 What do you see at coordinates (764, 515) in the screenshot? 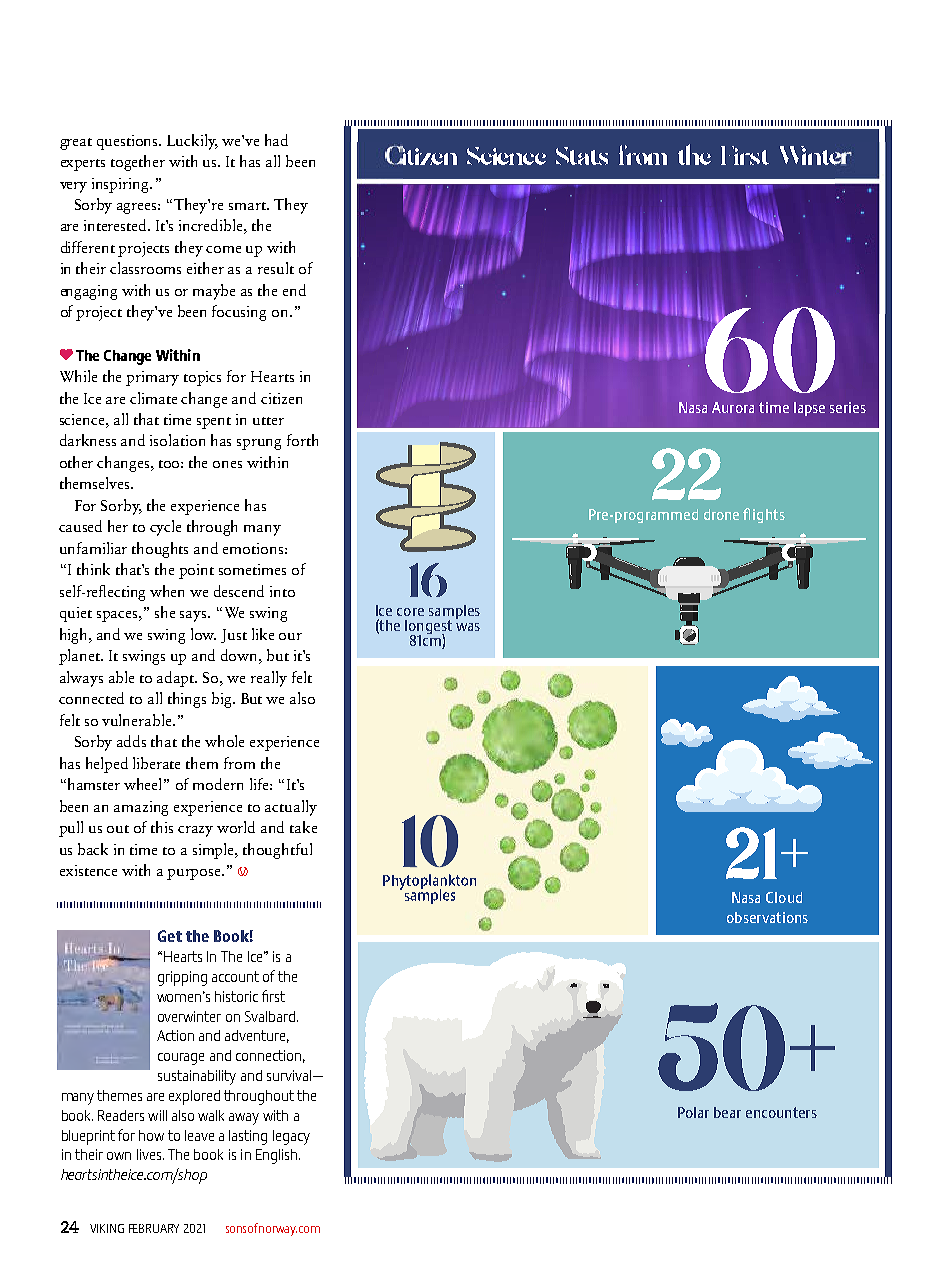
I see `flights` at bounding box center [764, 515].
